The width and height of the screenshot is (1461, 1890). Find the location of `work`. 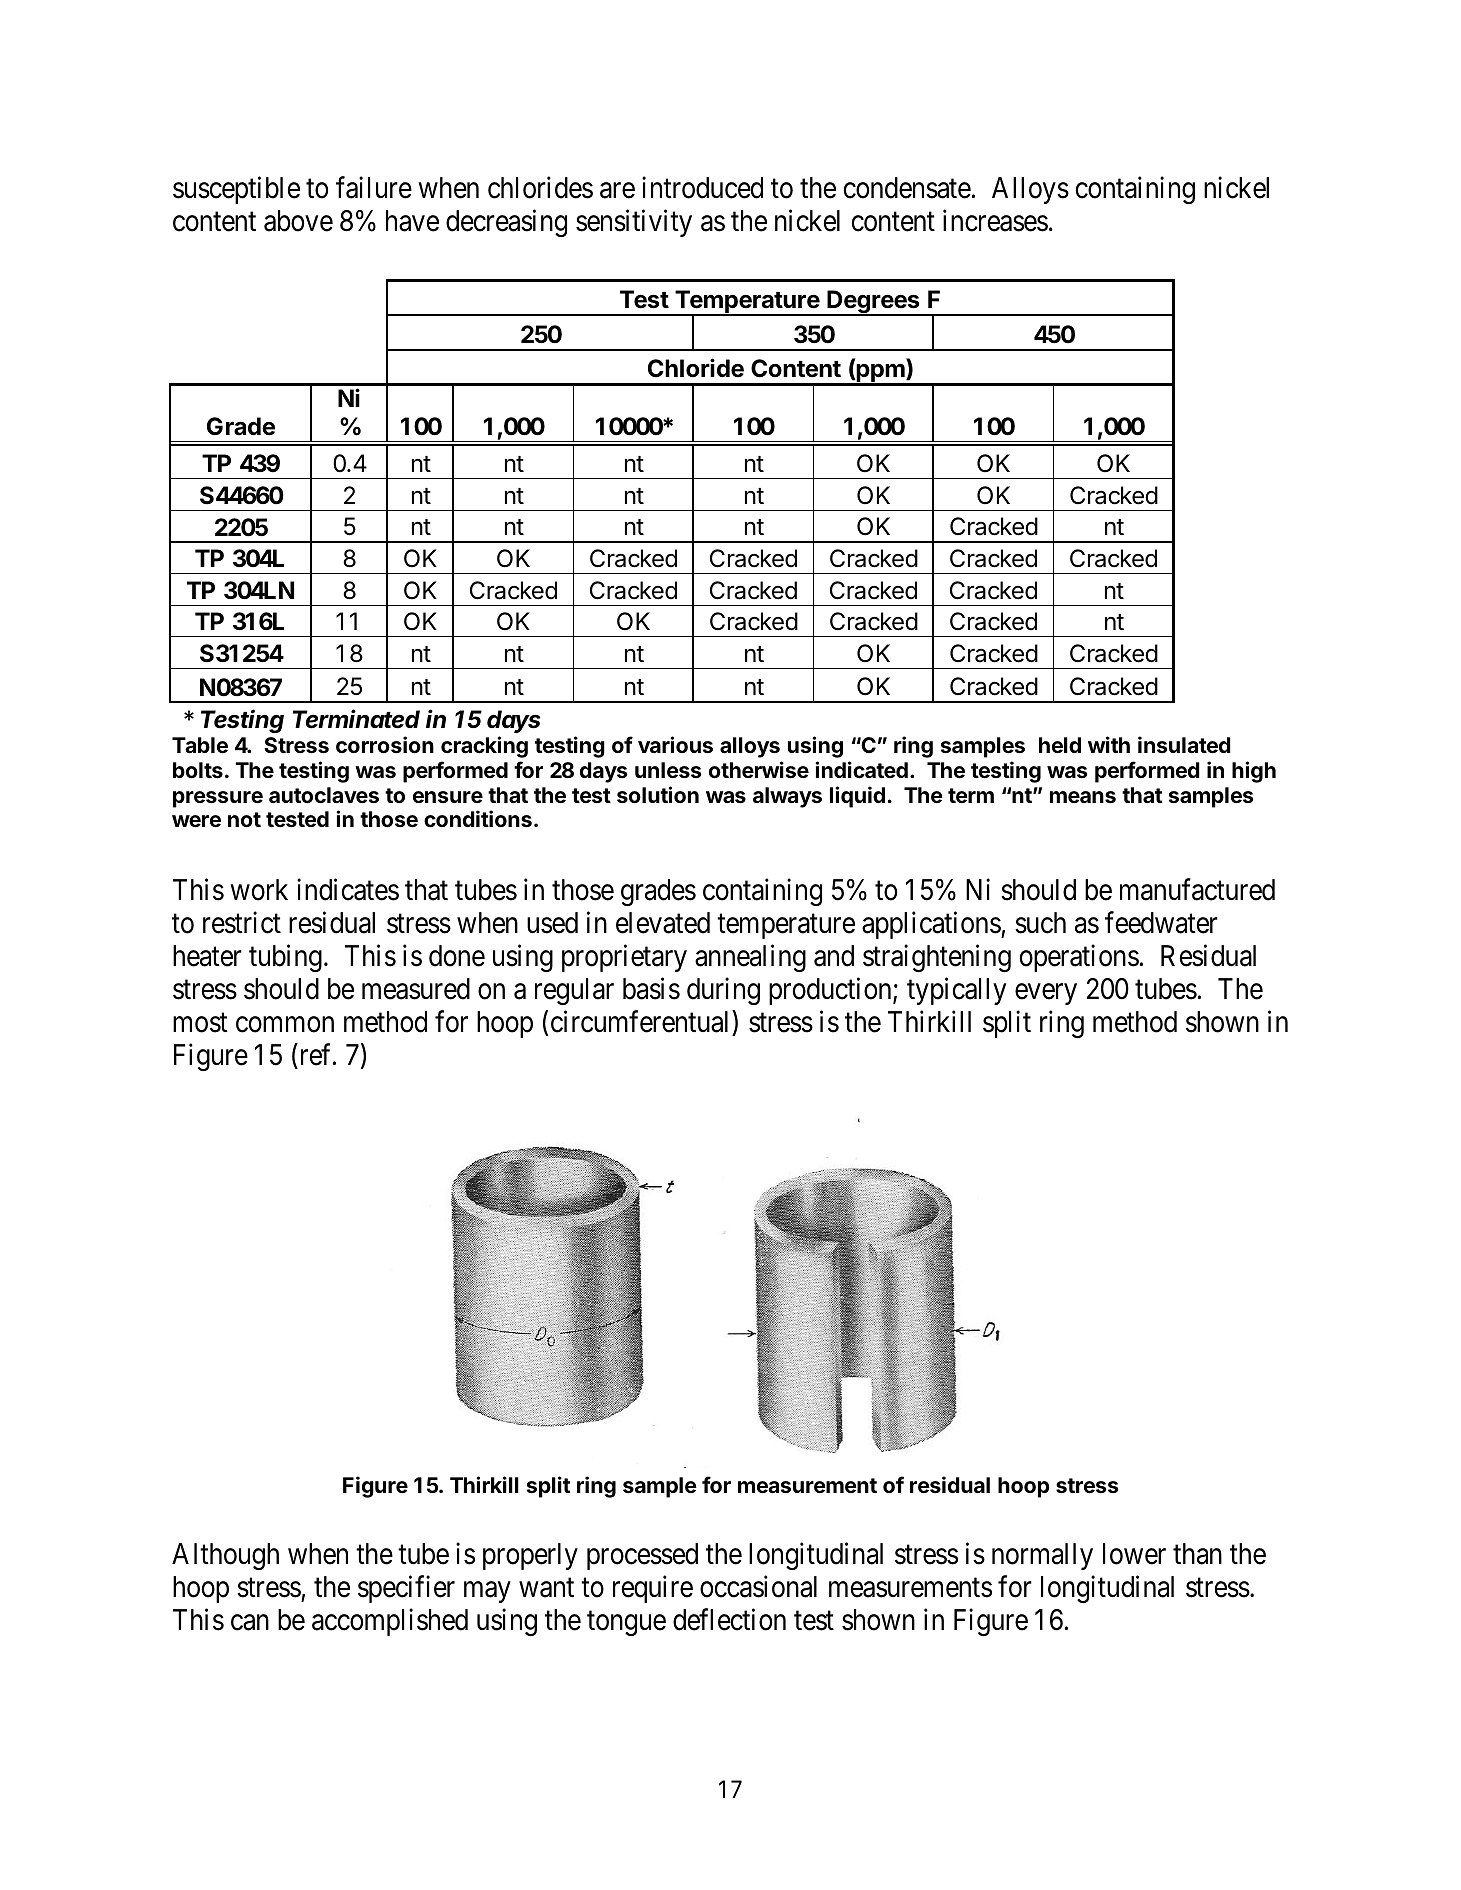

work is located at coordinates (259, 890).
